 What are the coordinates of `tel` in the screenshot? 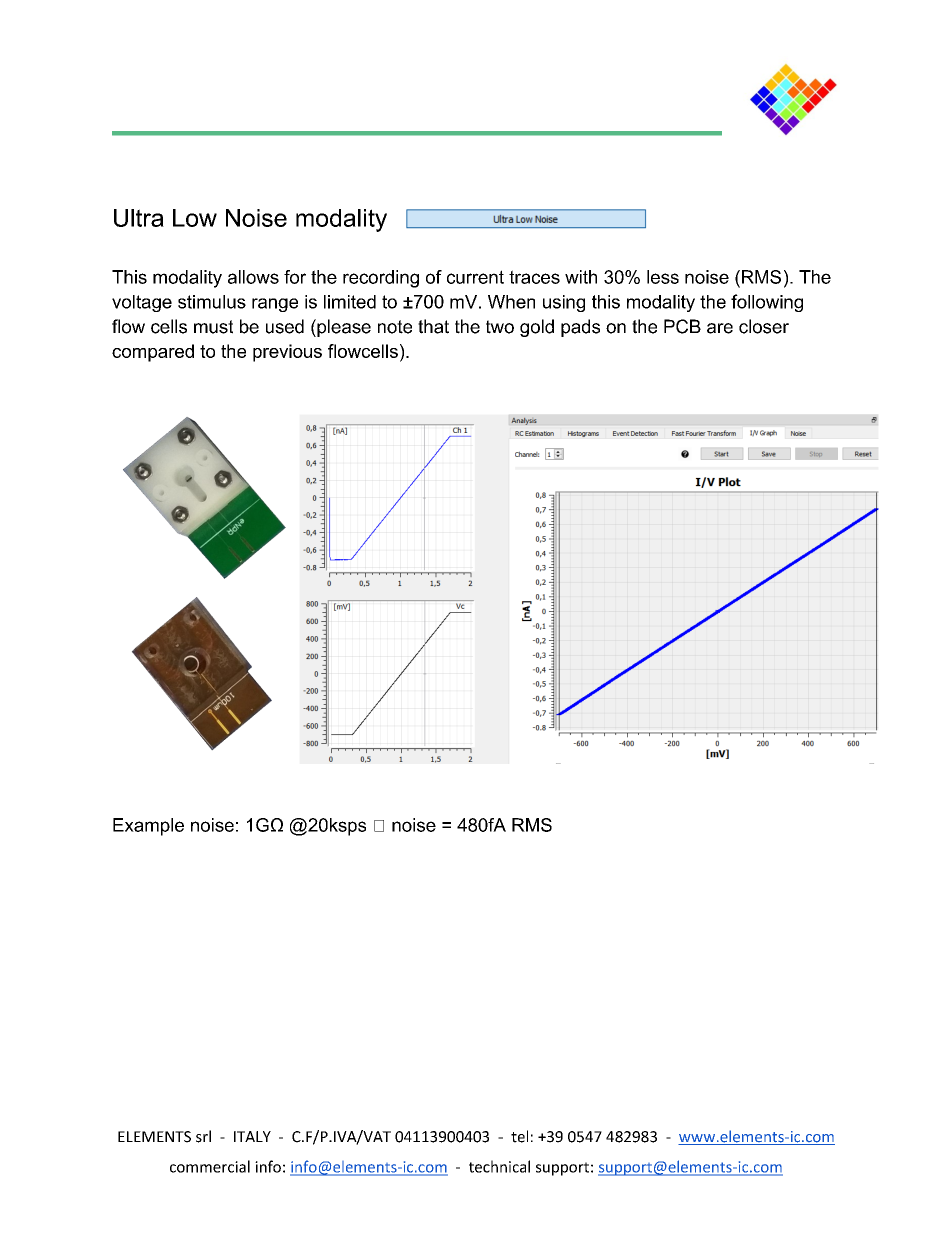 It's located at (519, 1136).
